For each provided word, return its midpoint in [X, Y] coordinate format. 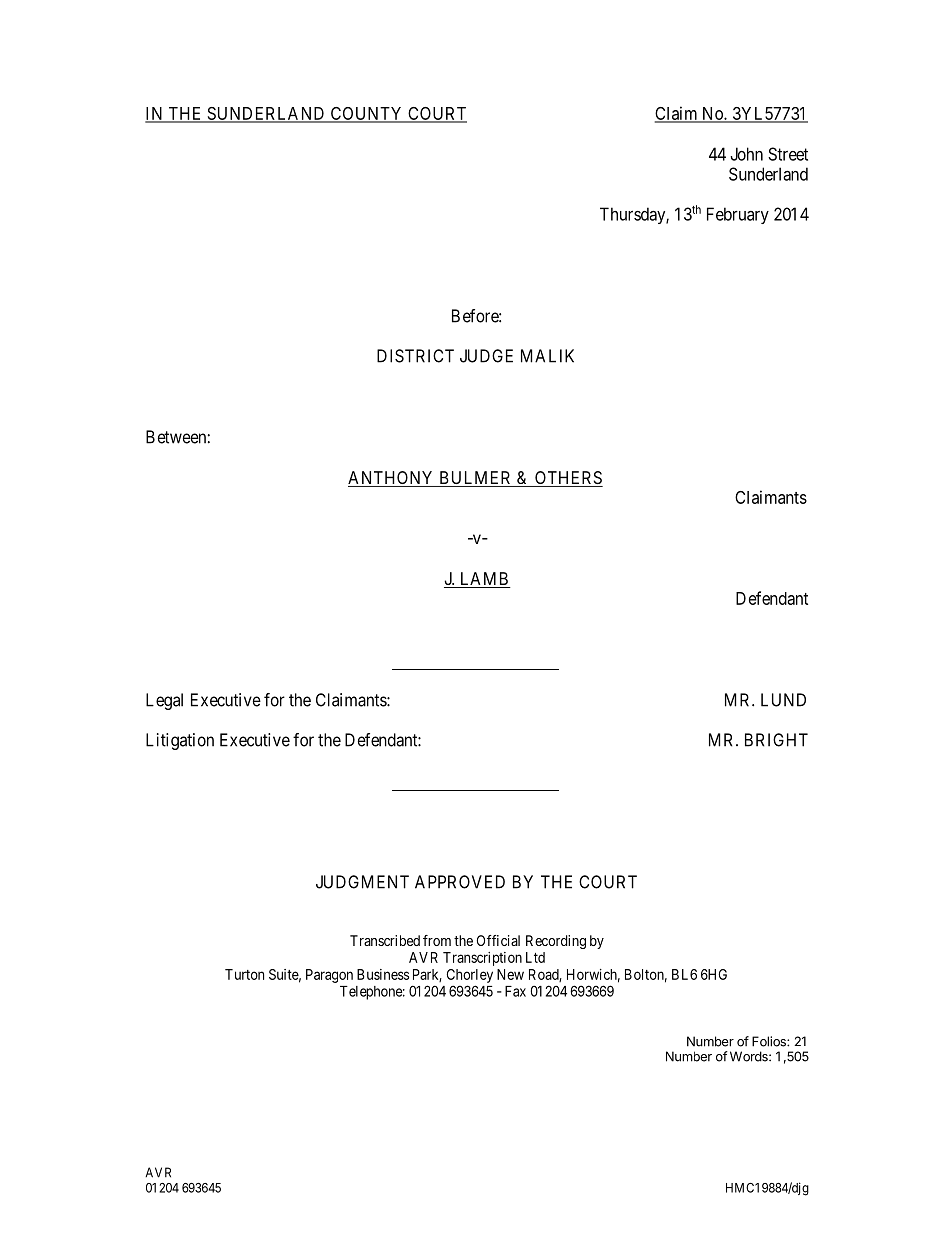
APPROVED [460, 882]
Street [788, 154]
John [746, 154]
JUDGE [486, 356]
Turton [244, 974]
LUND [783, 700]
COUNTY [366, 114]
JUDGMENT [362, 882]
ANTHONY [392, 479]
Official [498, 940]
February [738, 215]
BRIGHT [776, 740]
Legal [164, 701]
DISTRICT [415, 356]
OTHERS [568, 479]
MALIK [547, 356]
